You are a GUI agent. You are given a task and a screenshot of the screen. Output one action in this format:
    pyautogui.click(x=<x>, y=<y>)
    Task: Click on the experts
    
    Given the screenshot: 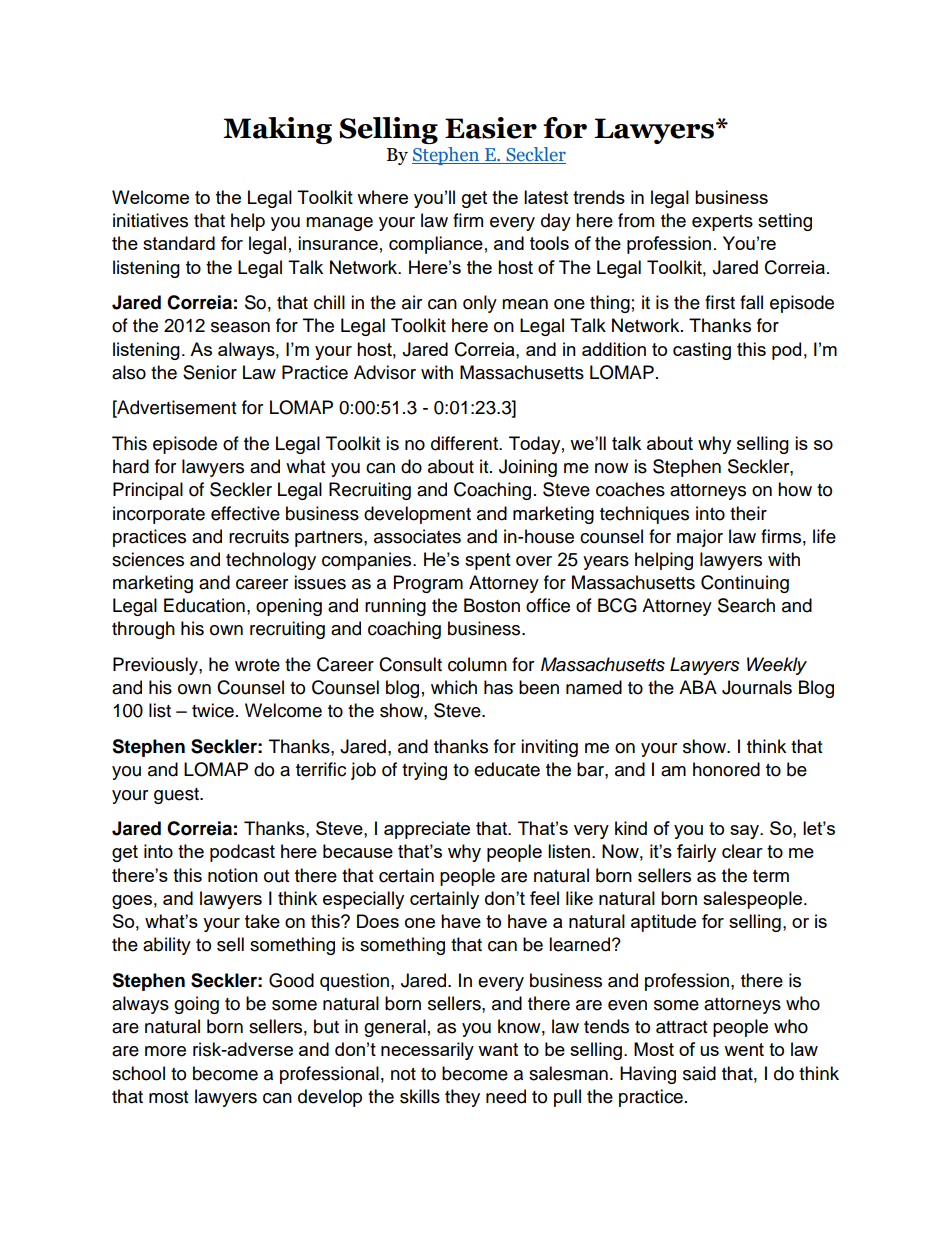 What is the action you would take?
    pyautogui.click(x=722, y=223)
